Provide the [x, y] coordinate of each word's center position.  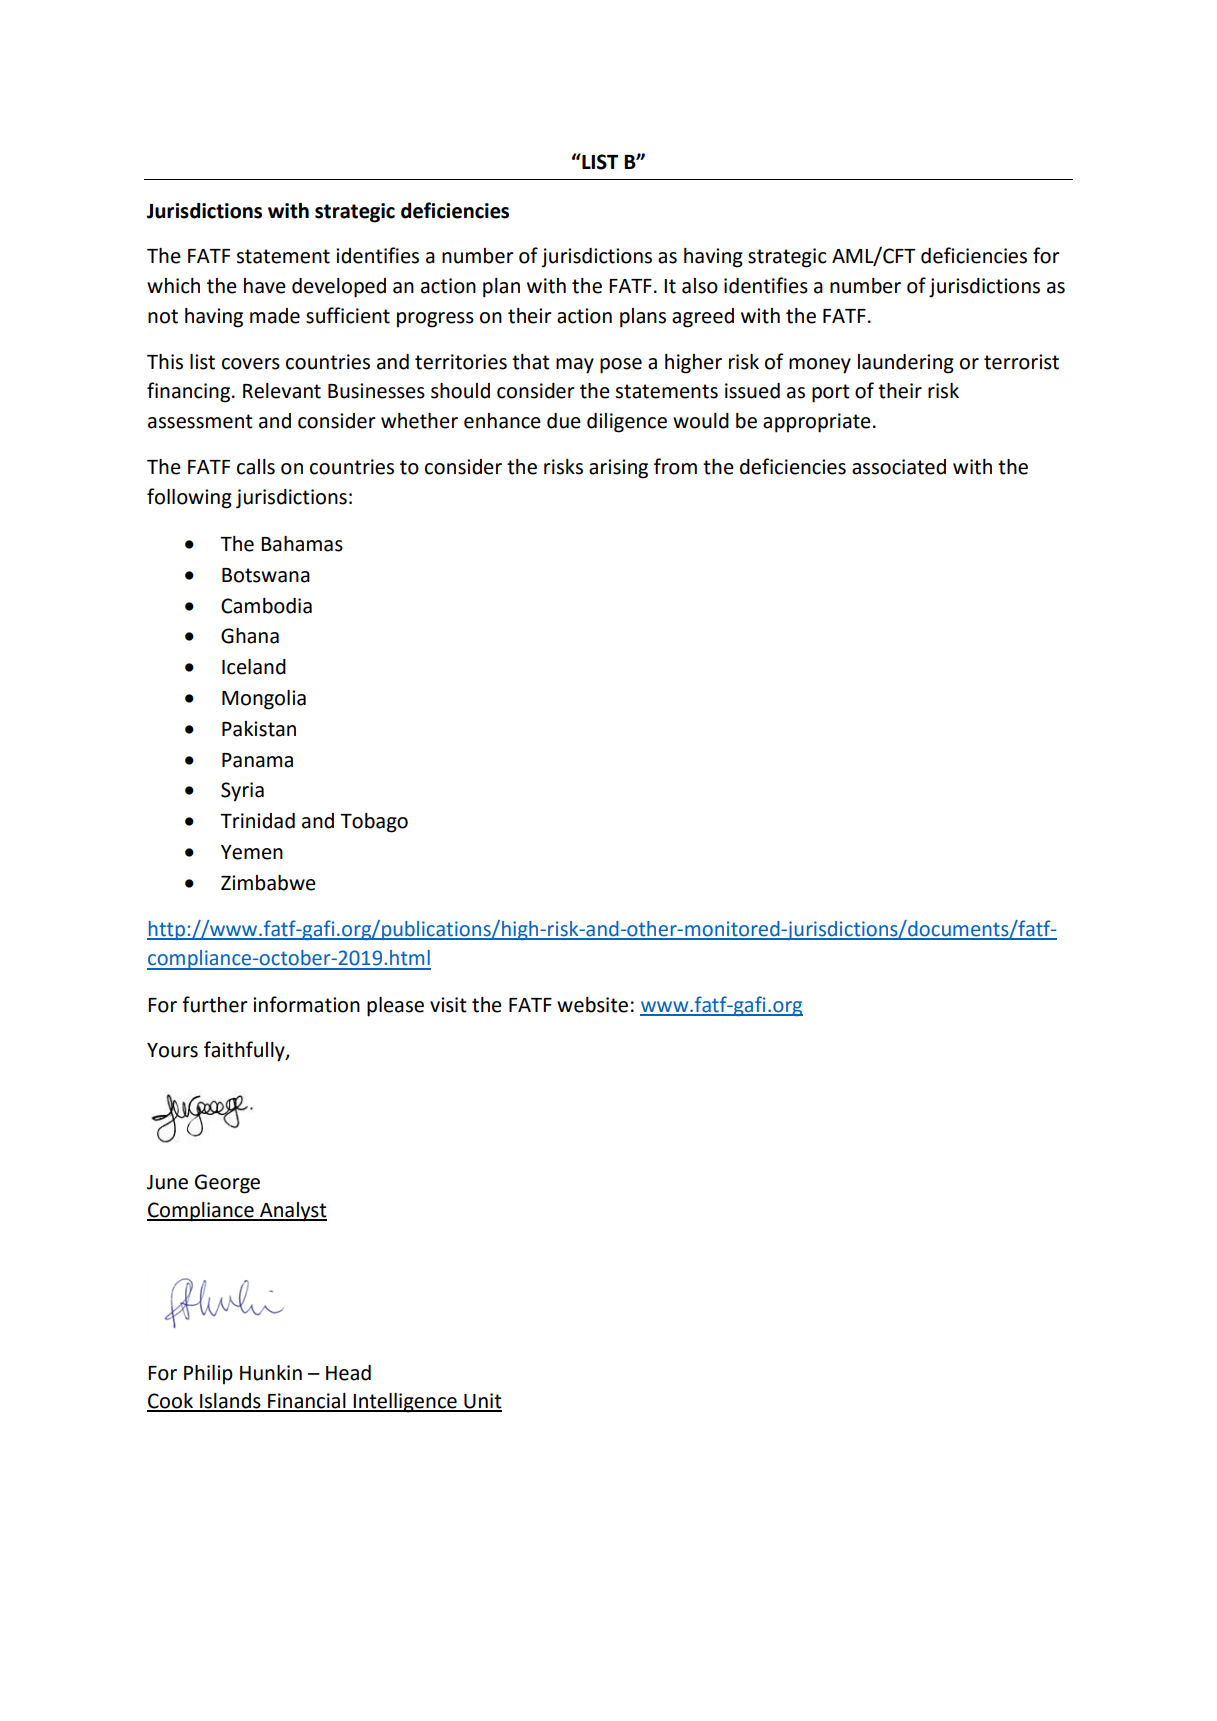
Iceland [254, 667]
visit [448, 1005]
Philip [208, 1375]
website [592, 1005]
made [275, 316]
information [306, 1004]
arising [618, 469]
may [575, 366]
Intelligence [405, 1403]
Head [348, 1373]
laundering [906, 364]
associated [899, 467]
